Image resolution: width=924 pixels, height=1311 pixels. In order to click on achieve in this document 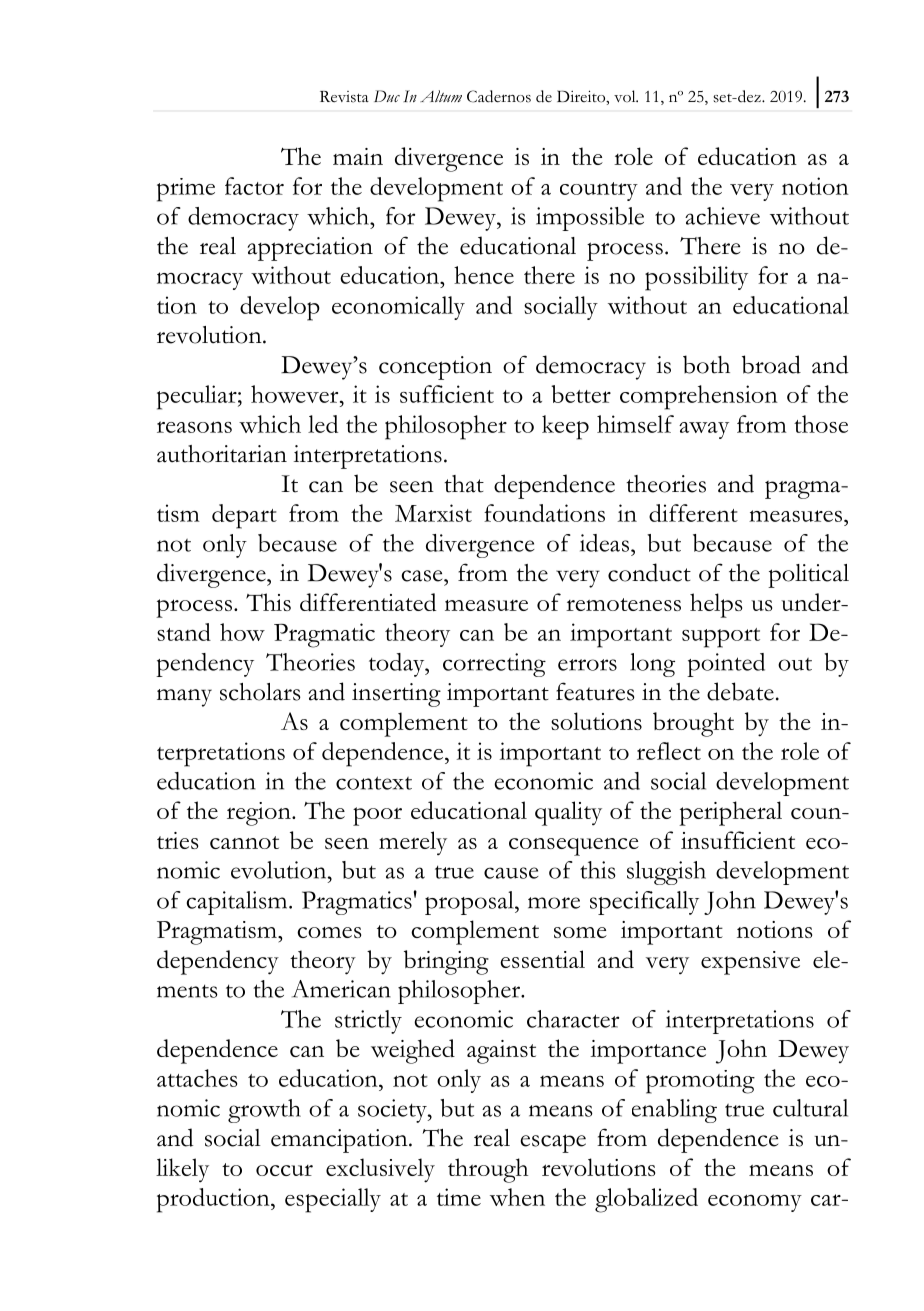, I will do `click(722, 216)`.
